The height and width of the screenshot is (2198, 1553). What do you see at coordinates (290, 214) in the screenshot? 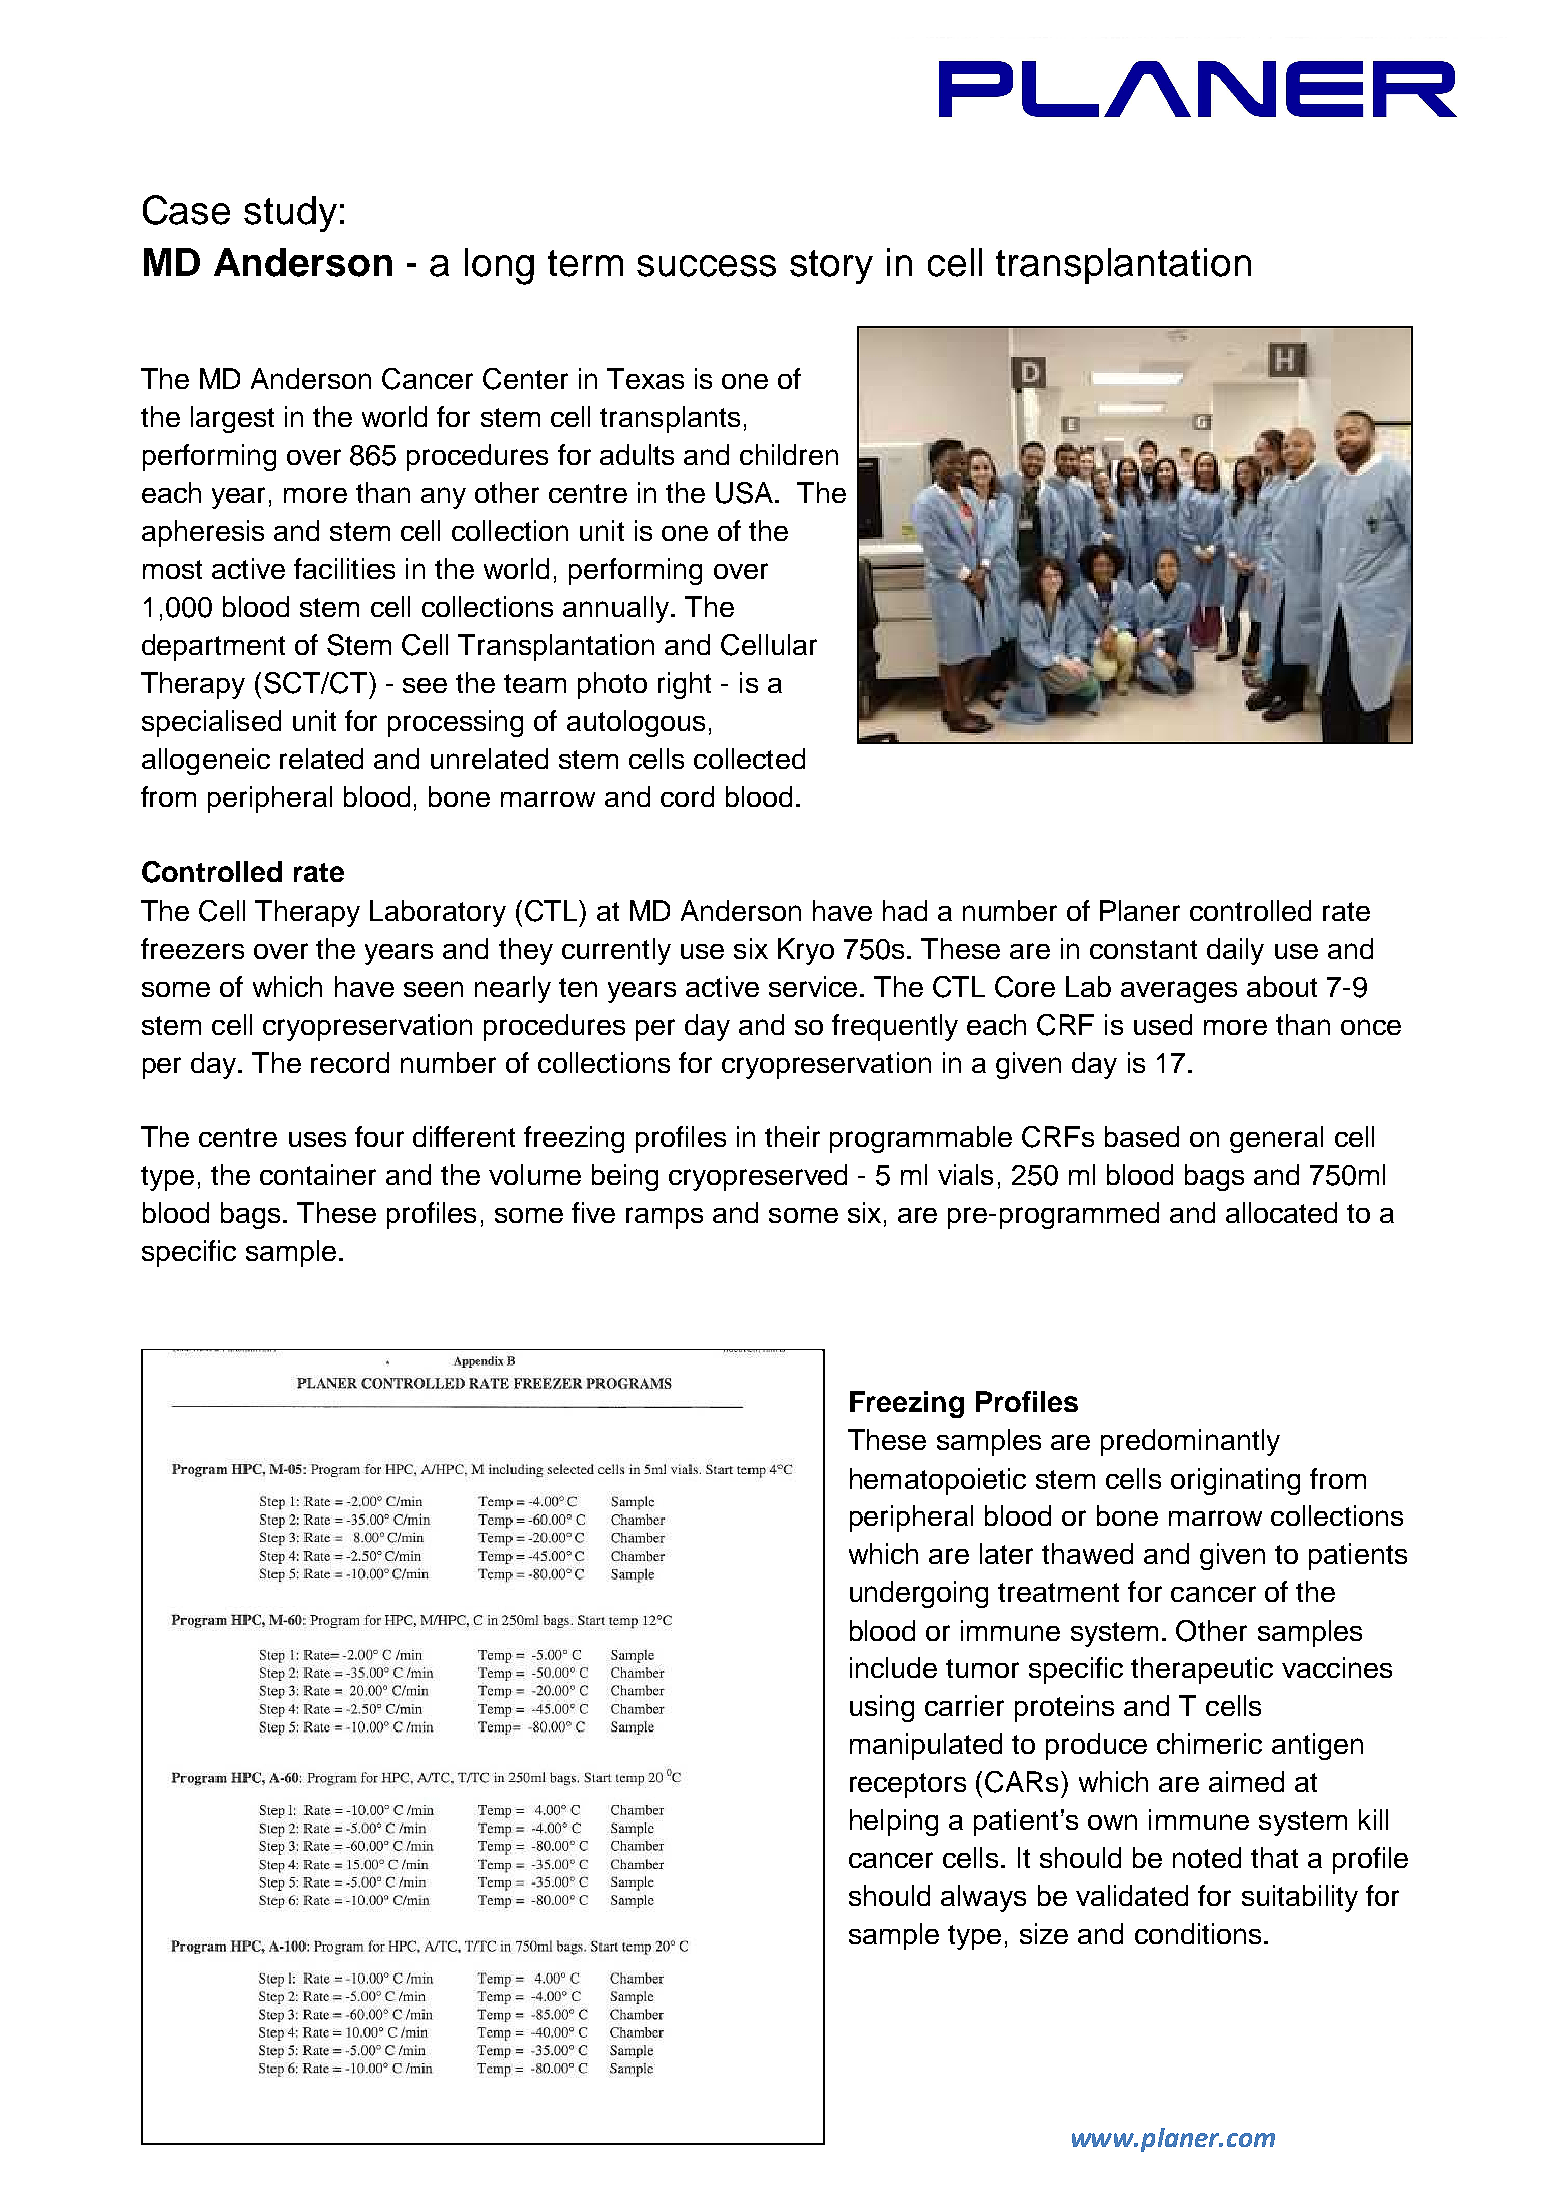
I see `study` at bounding box center [290, 214].
